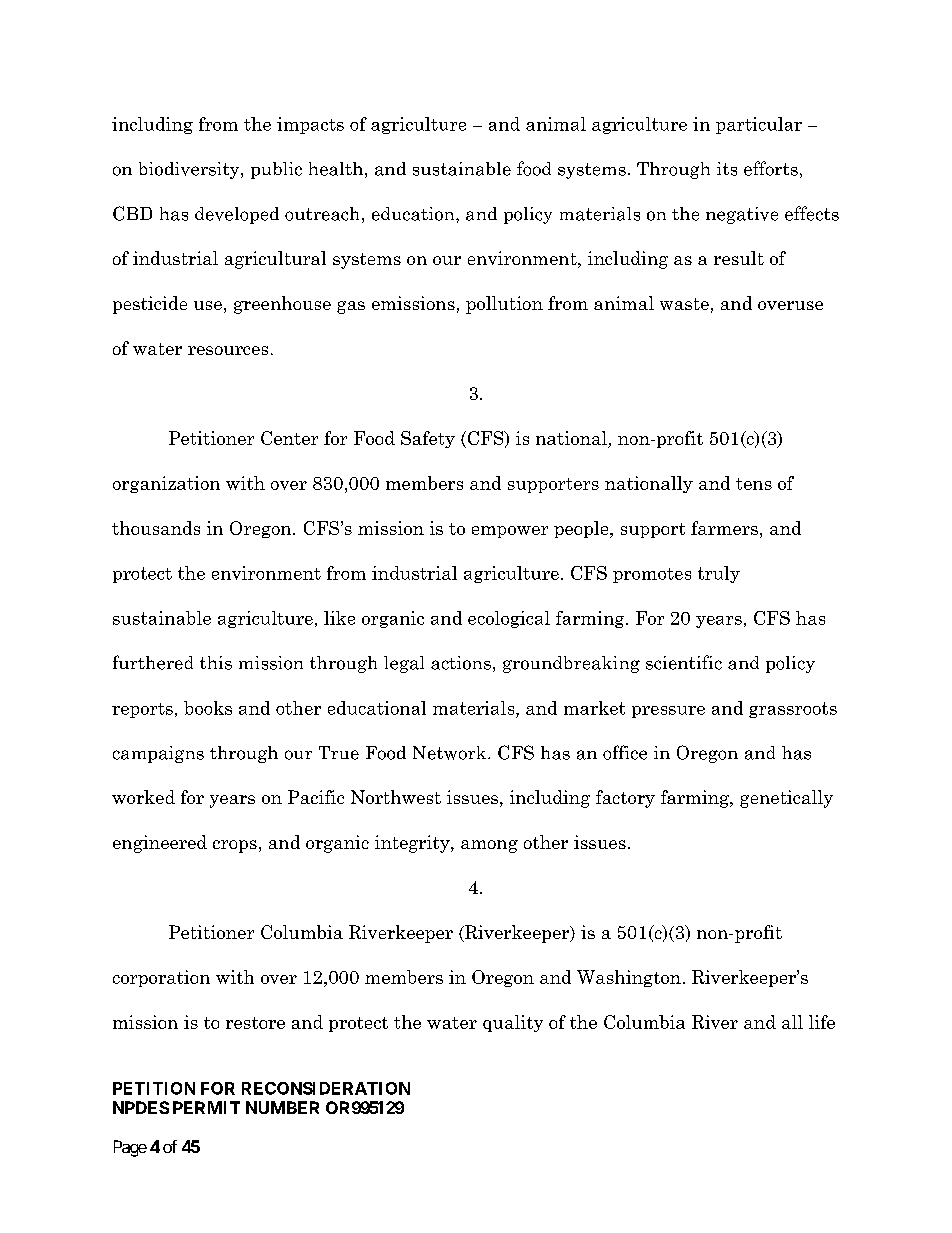 The image size is (952, 1233). What do you see at coordinates (216, 663) in the page?
I see `this` at bounding box center [216, 663].
